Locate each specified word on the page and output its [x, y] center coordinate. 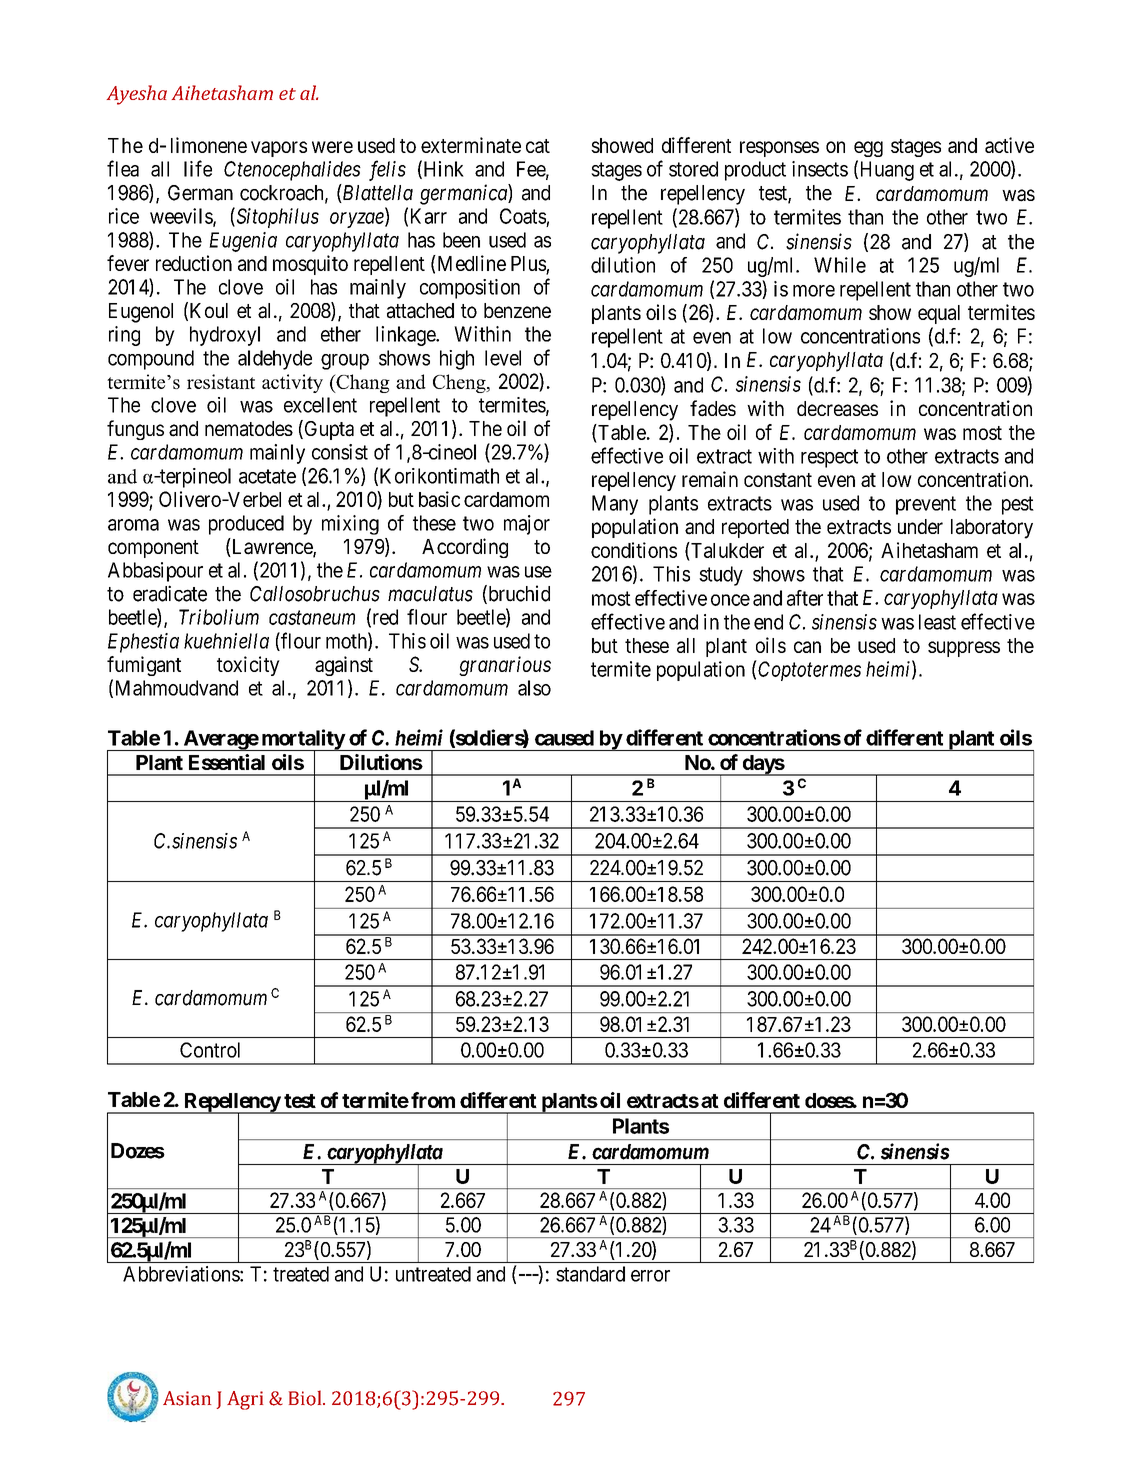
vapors [279, 149]
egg [868, 149]
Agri [245, 1400]
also [534, 688]
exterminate [471, 145]
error [650, 1276]
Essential [227, 762]
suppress [964, 649]
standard [590, 1274]
